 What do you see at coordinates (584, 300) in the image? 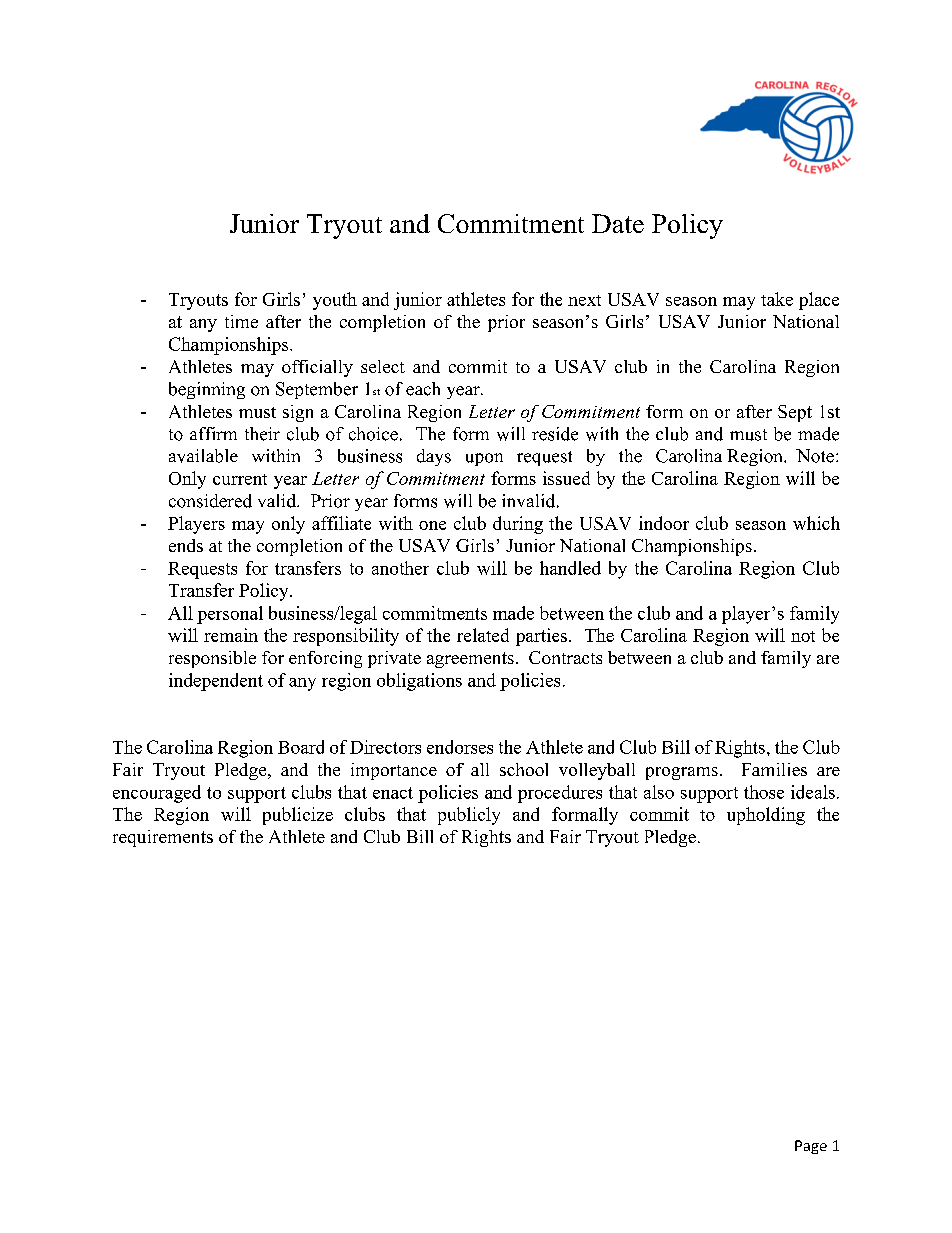
I see `next` at bounding box center [584, 300].
